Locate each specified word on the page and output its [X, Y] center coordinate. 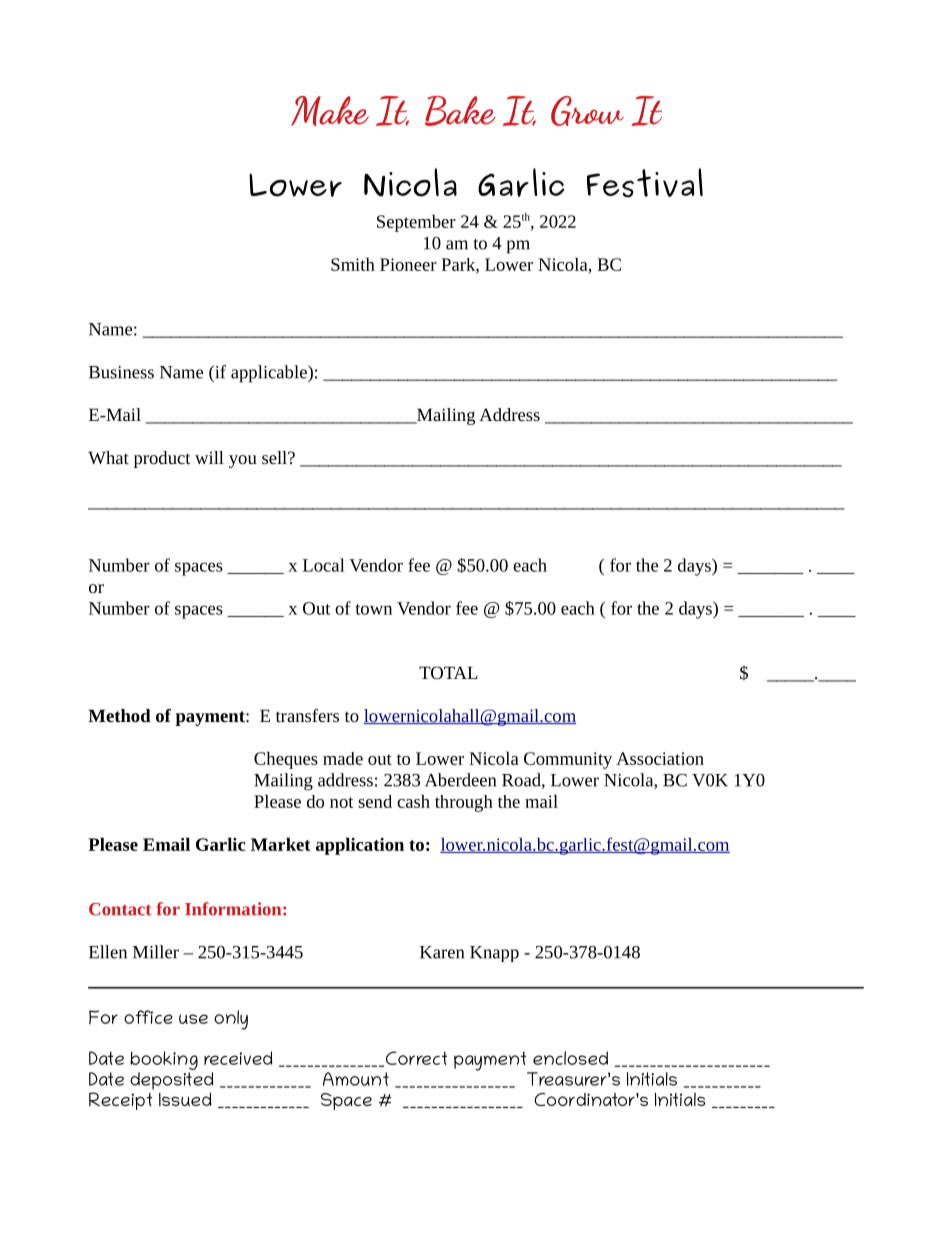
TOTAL [448, 672]
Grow [587, 111]
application [360, 846]
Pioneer [408, 264]
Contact [120, 909]
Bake [460, 111]
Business [121, 372]
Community [568, 760]
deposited [171, 1081]
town [373, 609]
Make [330, 111]
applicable [270, 374]
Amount [356, 1079]
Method [119, 715]
